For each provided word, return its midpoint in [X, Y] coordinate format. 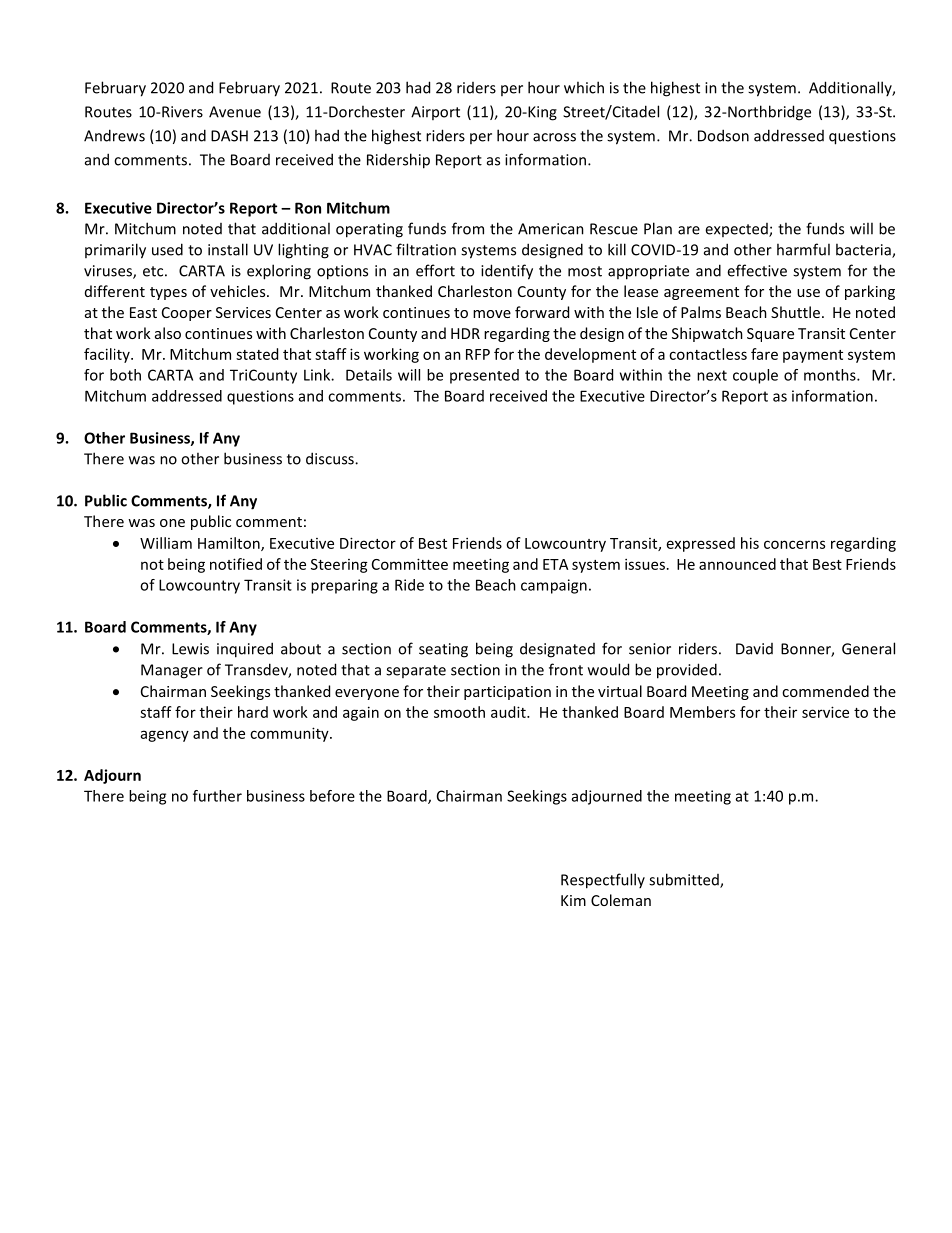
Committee [410, 564]
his [750, 543]
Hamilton [230, 544]
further [217, 796]
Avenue [235, 112]
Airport [435, 113]
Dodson [723, 135]
